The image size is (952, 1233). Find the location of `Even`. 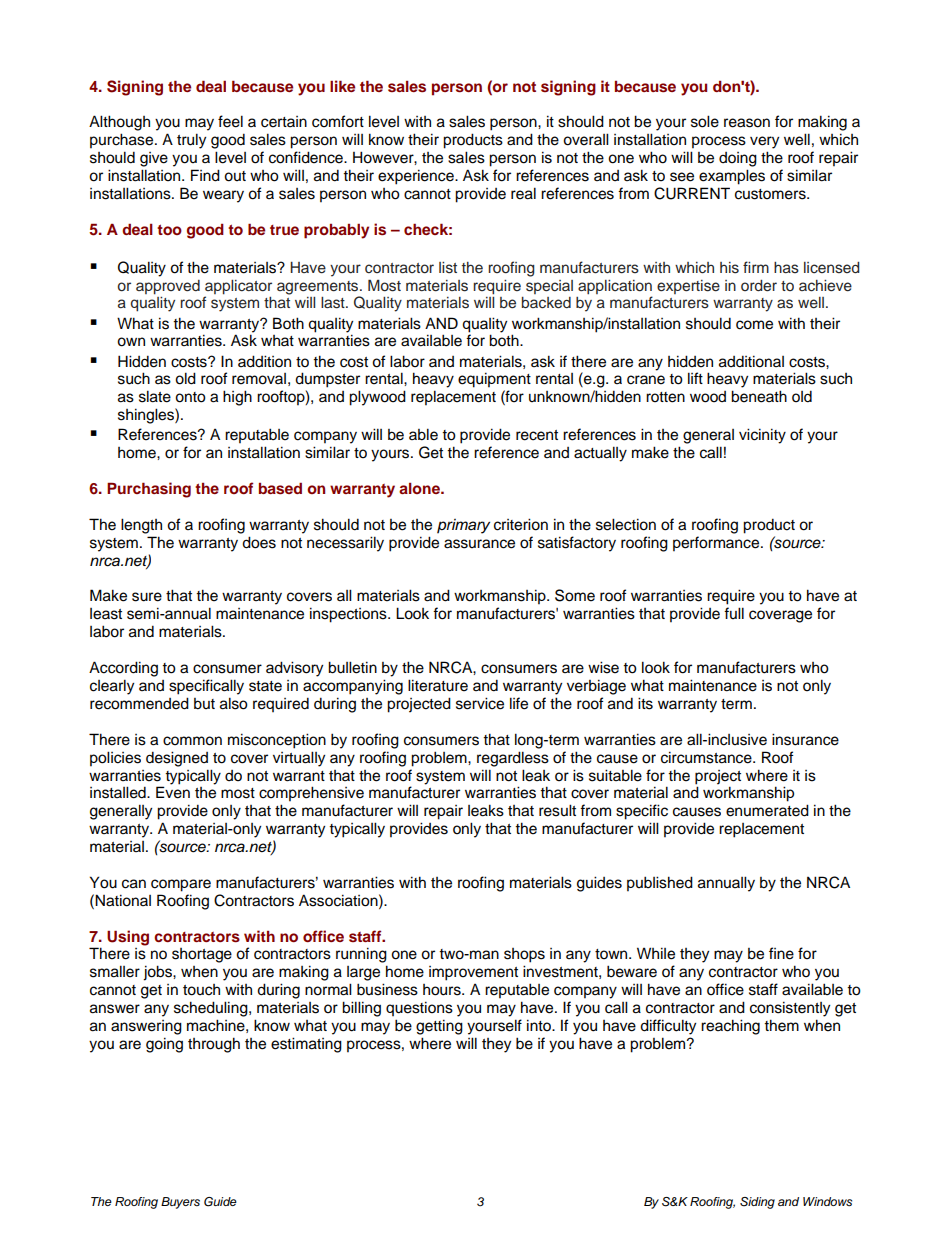

Even is located at coordinates (173, 792).
